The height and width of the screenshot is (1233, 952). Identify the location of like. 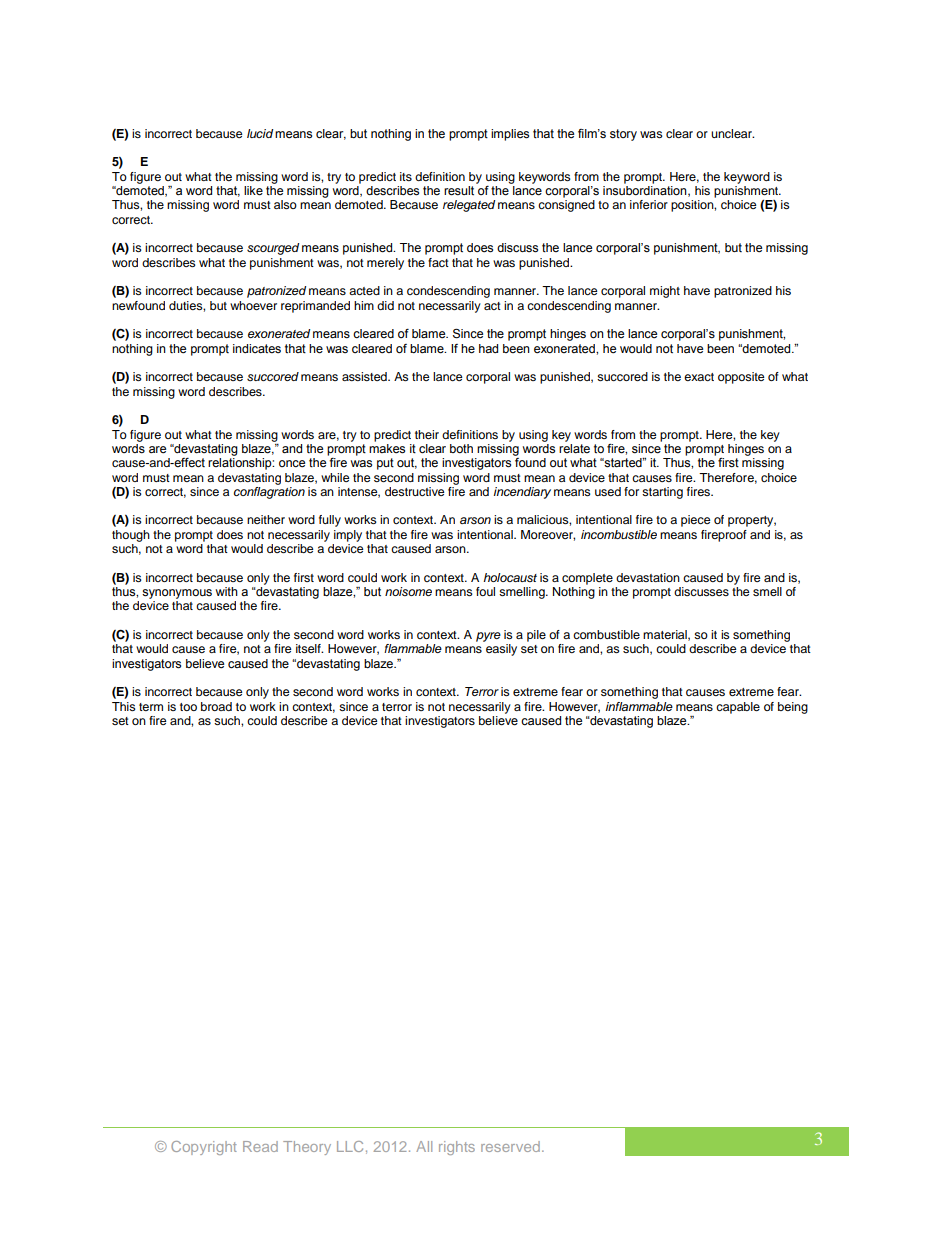
(253, 191).
